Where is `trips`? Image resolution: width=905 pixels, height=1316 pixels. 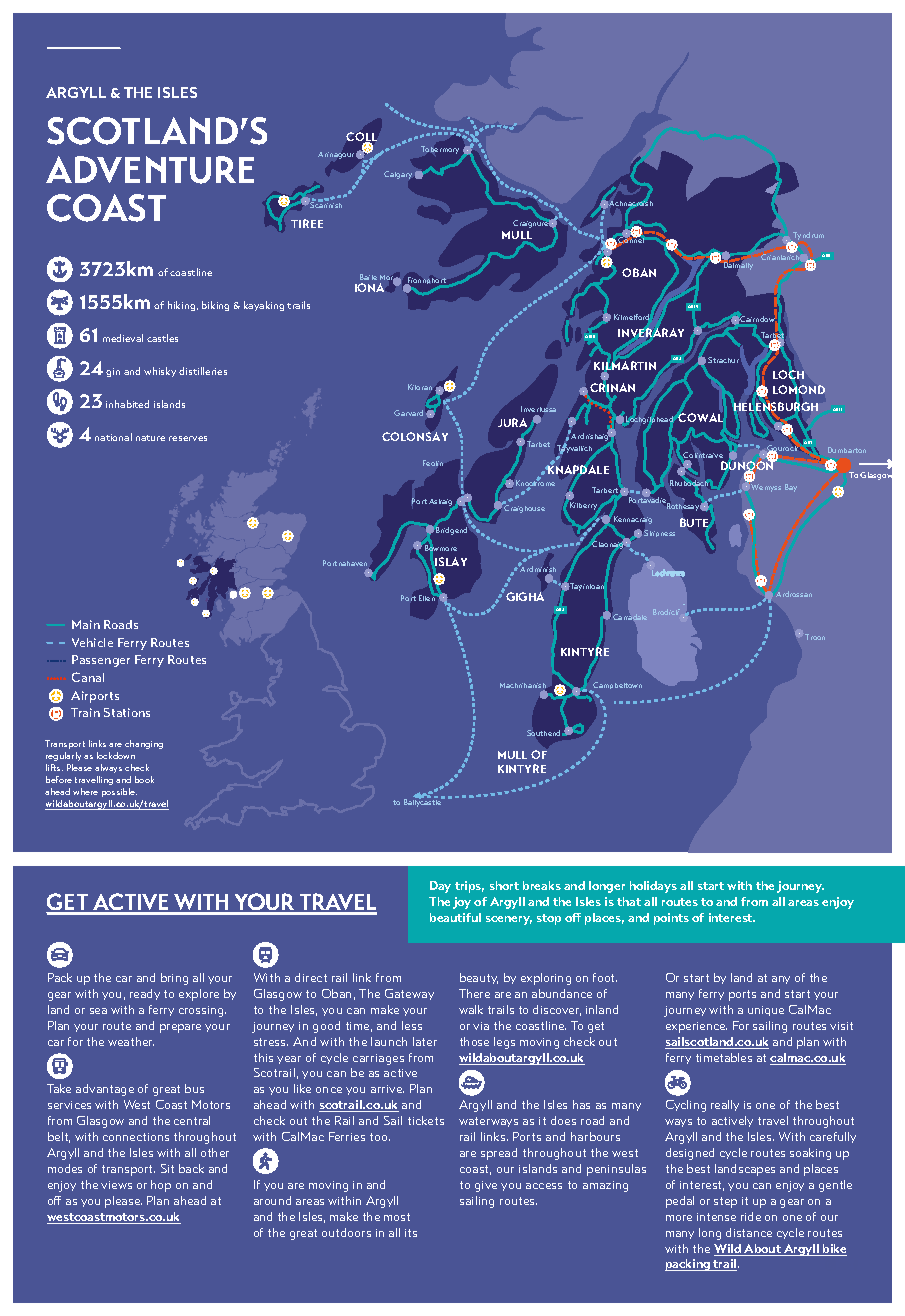 trips is located at coordinates (469, 887).
